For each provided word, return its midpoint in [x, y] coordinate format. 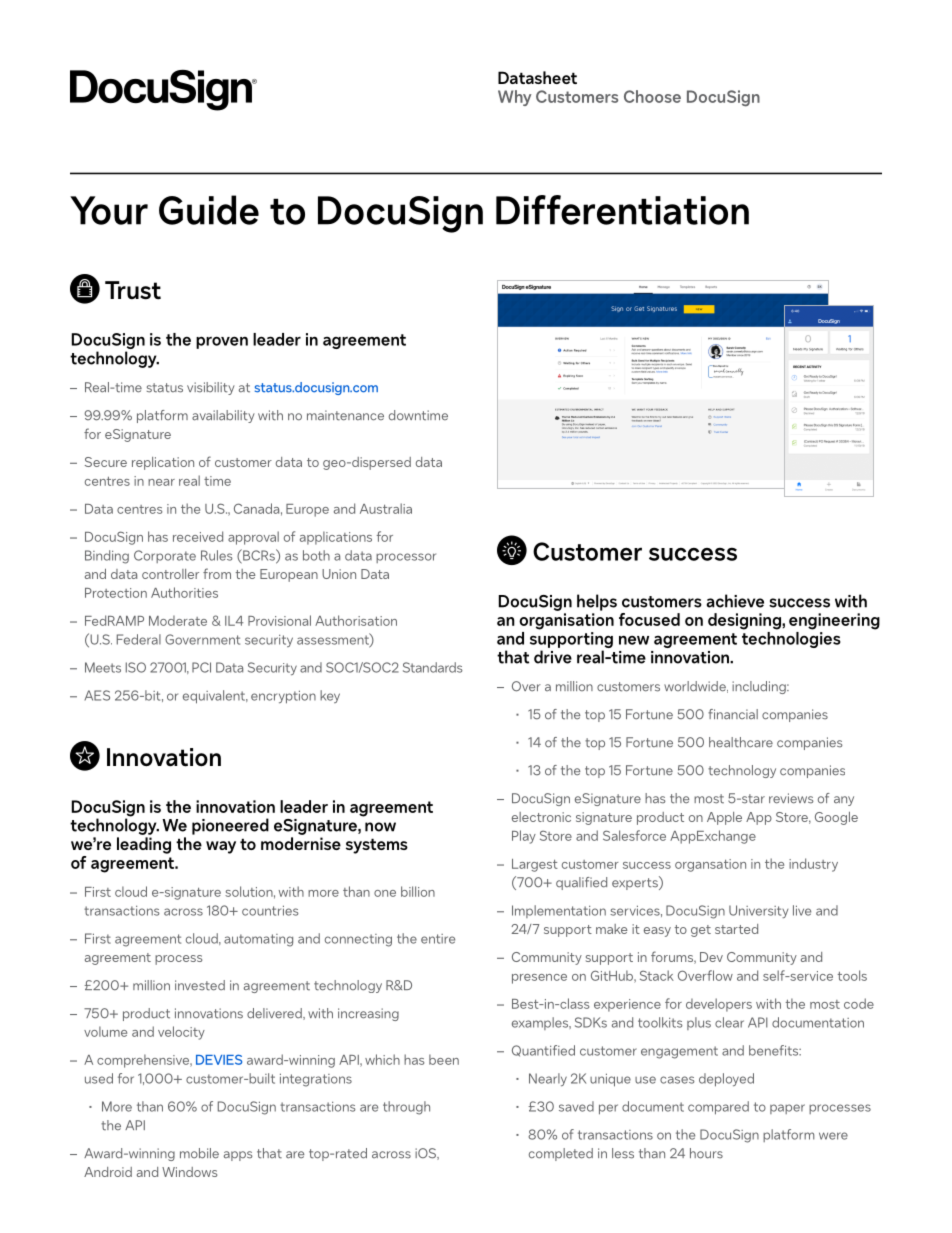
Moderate [178, 621]
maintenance [345, 415]
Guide [209, 210]
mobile [199, 1153]
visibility [211, 388]
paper [787, 1109]
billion [418, 891]
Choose [652, 96]
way [221, 847]
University [759, 911]
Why [514, 98]
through [406, 1108]
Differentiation [622, 210]
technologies [791, 638]
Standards [433, 667]
